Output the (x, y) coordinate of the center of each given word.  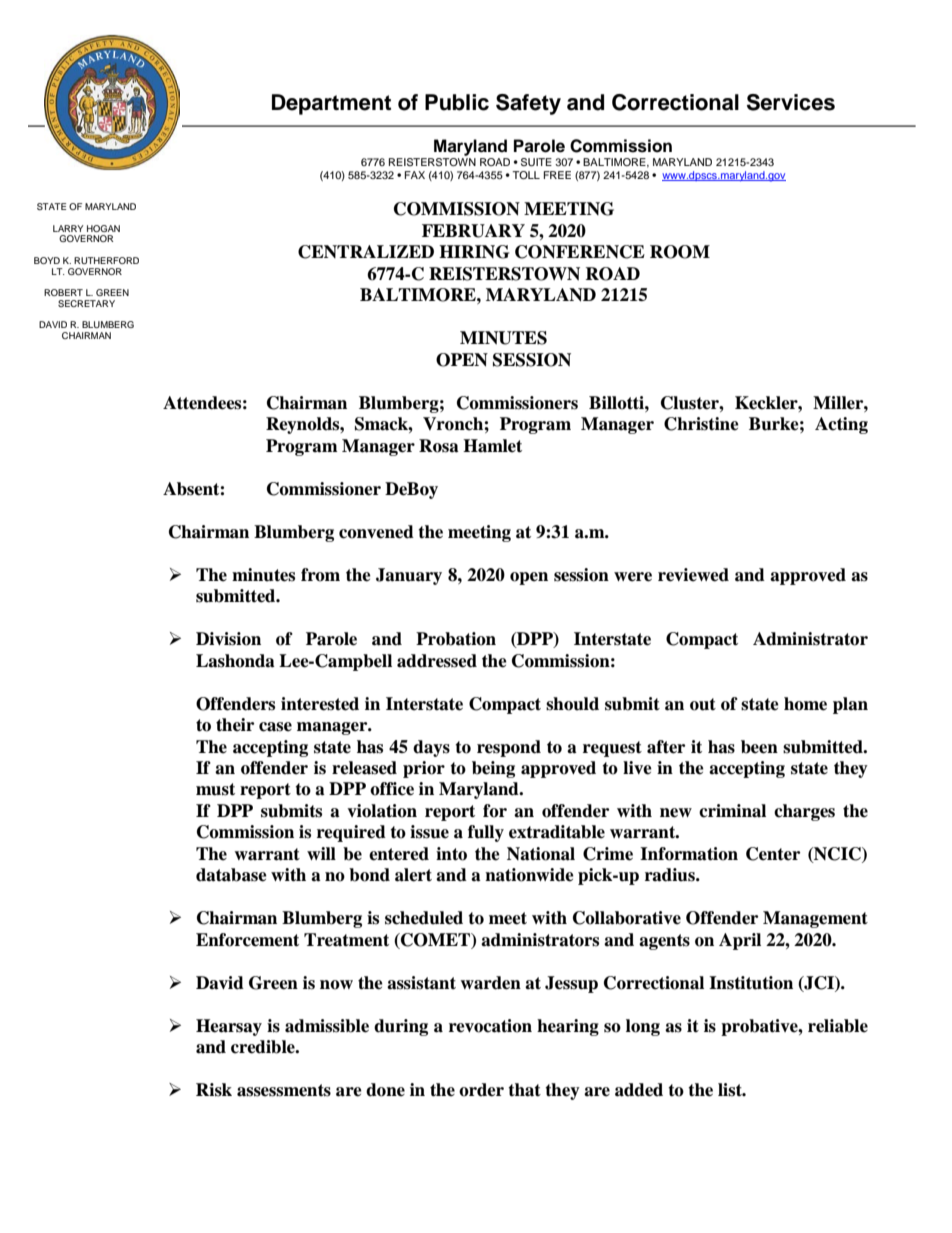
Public (457, 102)
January (409, 576)
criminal (732, 811)
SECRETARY (86, 303)
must (215, 789)
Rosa (439, 446)
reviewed (693, 575)
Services (791, 102)
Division (228, 639)
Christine (701, 424)
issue (429, 832)
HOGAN (103, 228)
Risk (214, 1090)
